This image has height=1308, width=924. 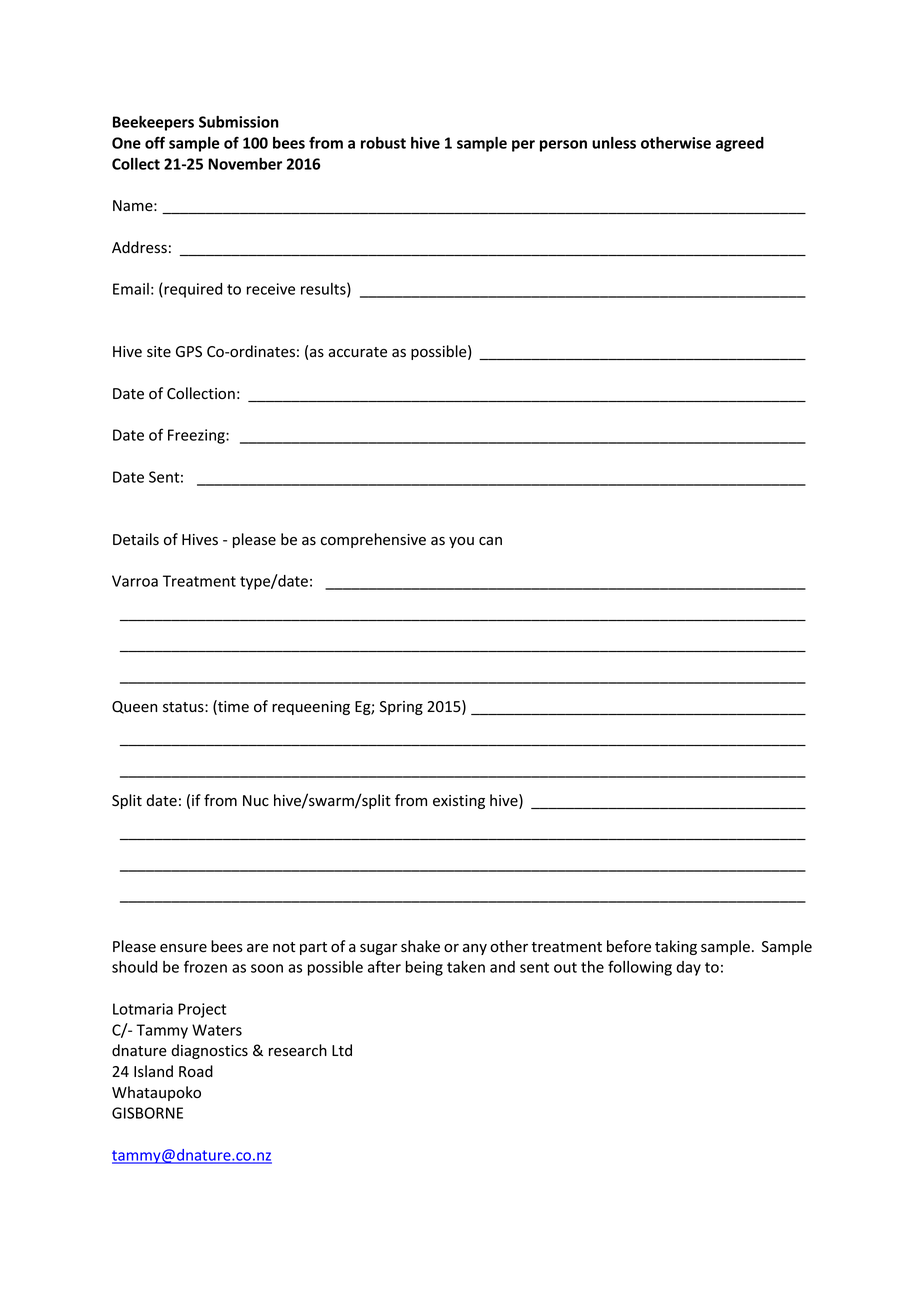 I want to click on you, so click(x=461, y=542).
